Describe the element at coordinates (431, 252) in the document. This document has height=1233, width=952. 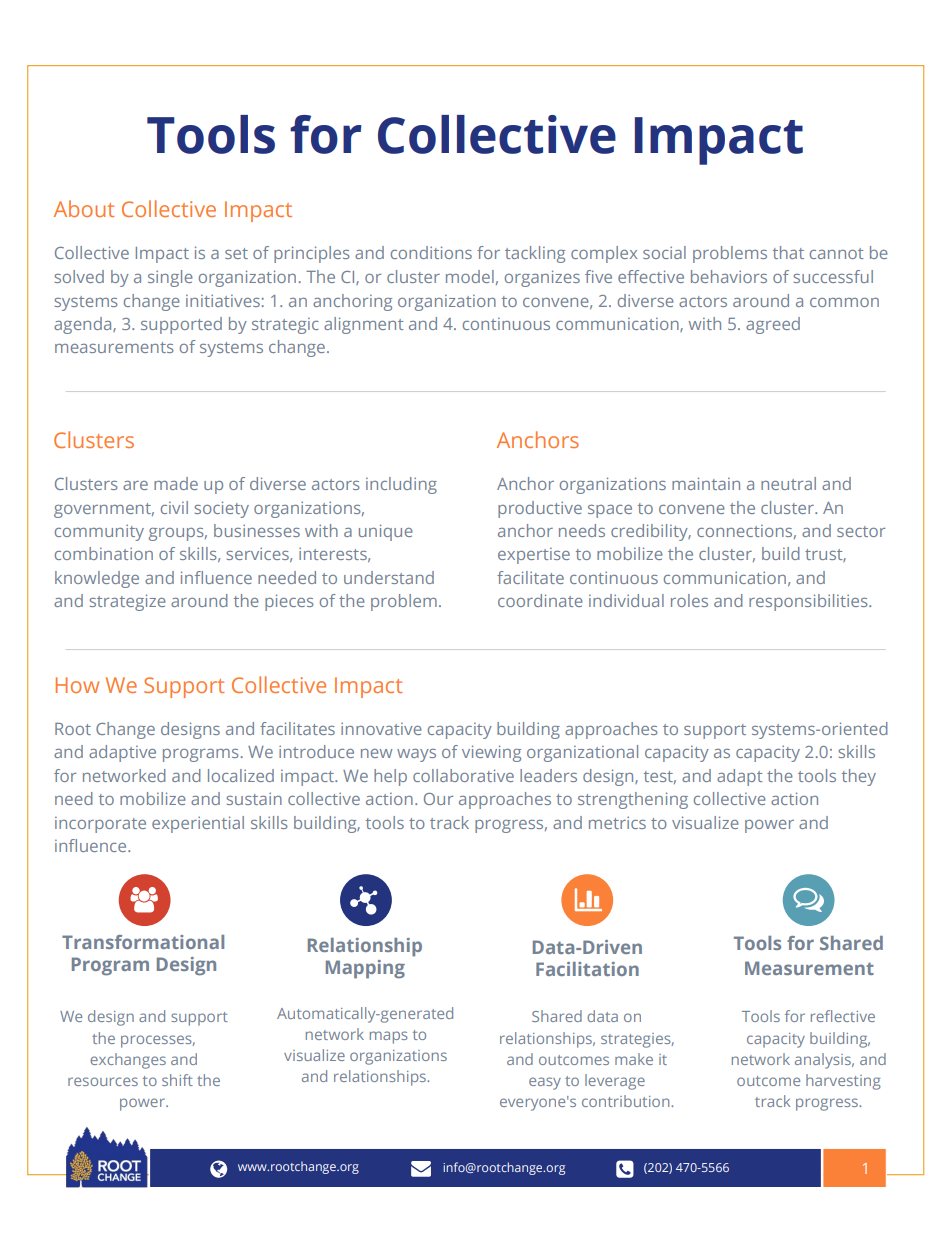
I see `conditions` at that location.
